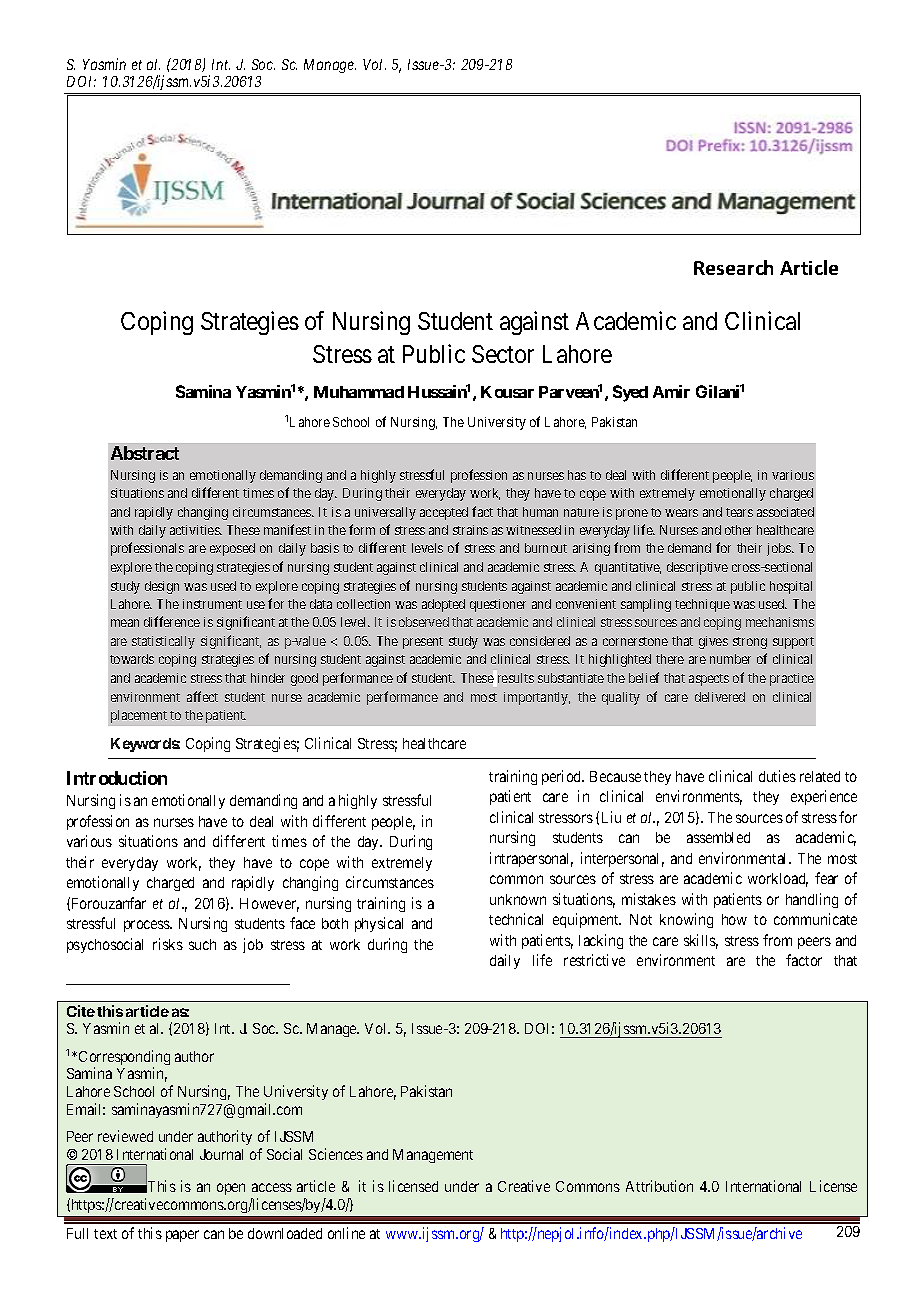 The image size is (924, 1308). What do you see at coordinates (182, 1236) in the page?
I see `paper` at bounding box center [182, 1236].
